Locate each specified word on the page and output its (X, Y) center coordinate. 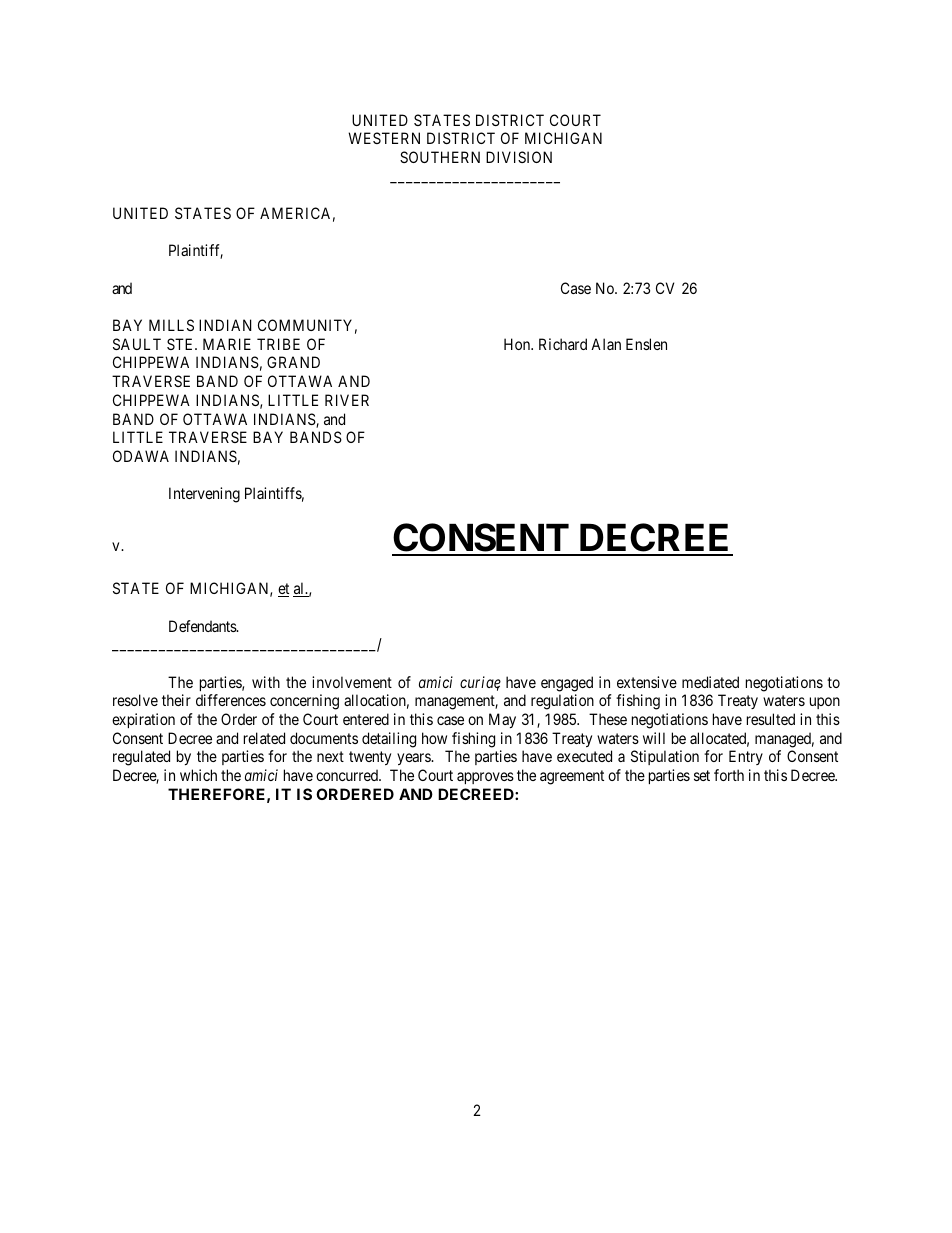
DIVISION (519, 157)
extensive (647, 682)
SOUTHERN (440, 157)
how (434, 738)
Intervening (204, 495)
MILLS (171, 325)
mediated (710, 682)
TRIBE (278, 344)
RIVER (347, 400)
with (266, 682)
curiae (480, 683)
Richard (563, 344)
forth (729, 775)
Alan (606, 344)
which (198, 775)
